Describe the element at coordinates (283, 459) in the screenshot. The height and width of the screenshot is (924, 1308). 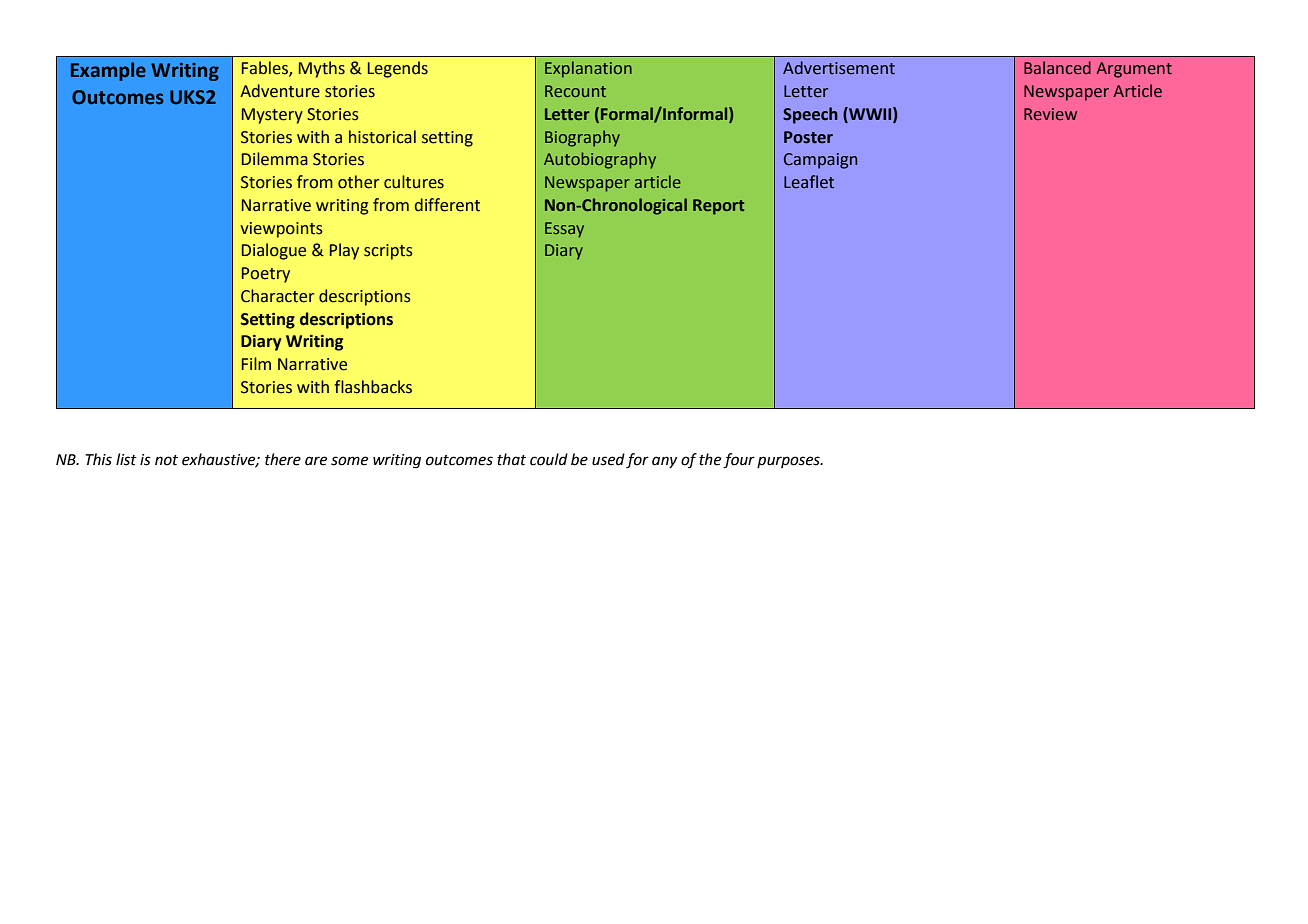
I see `there` at that location.
